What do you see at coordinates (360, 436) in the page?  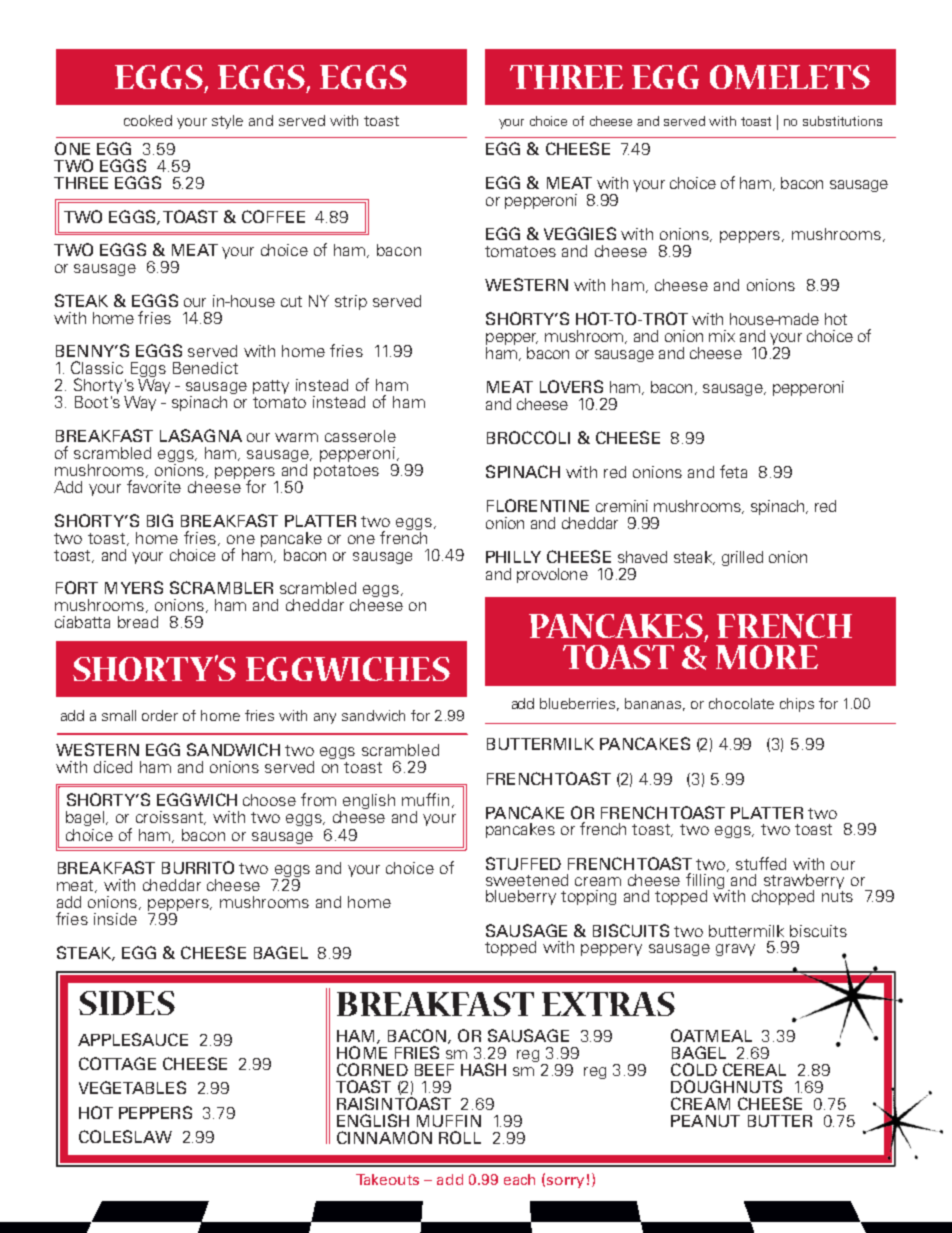 I see `casserole` at bounding box center [360, 436].
